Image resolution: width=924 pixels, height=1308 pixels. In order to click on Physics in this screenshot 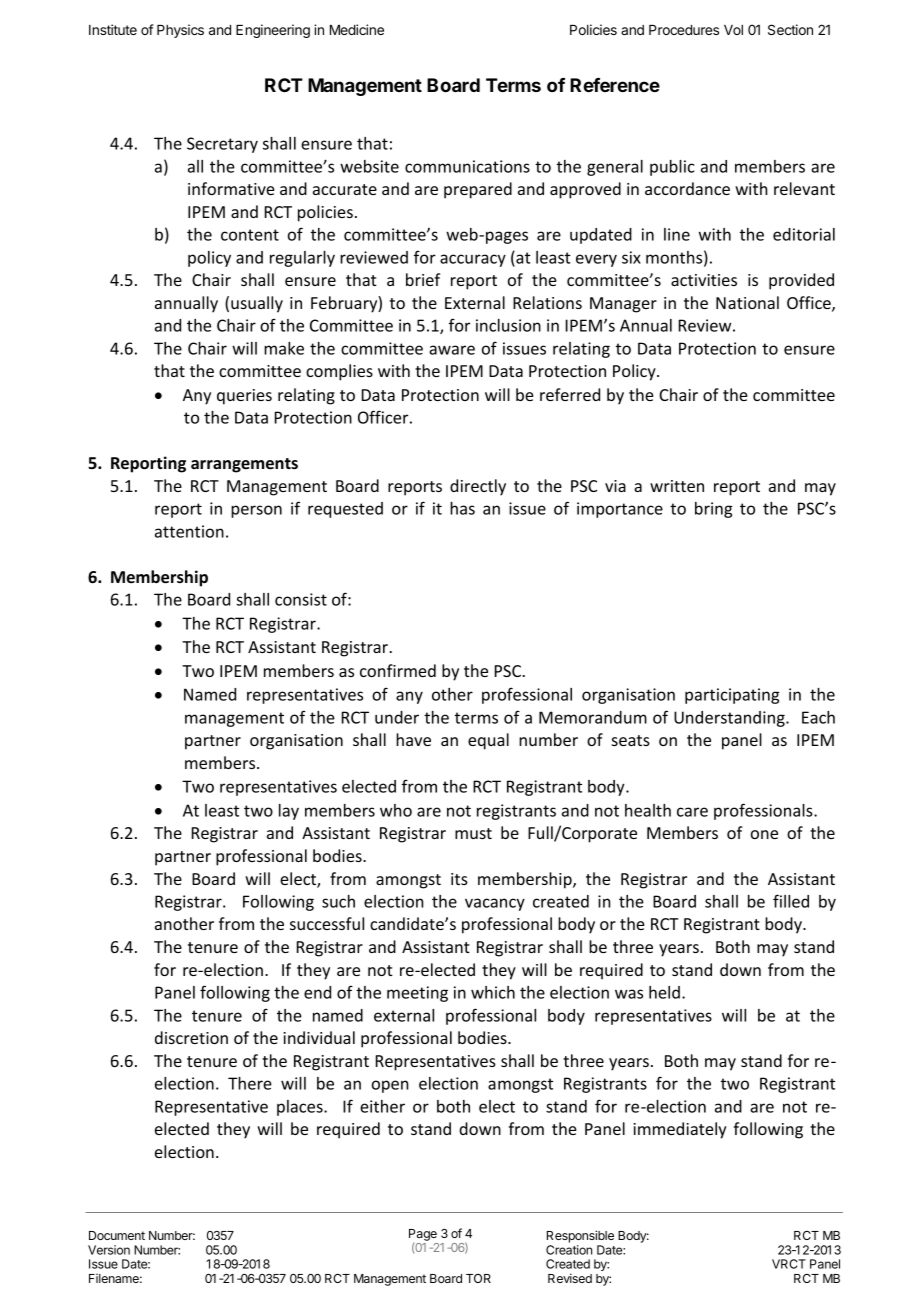, I will do `click(180, 31)`.
